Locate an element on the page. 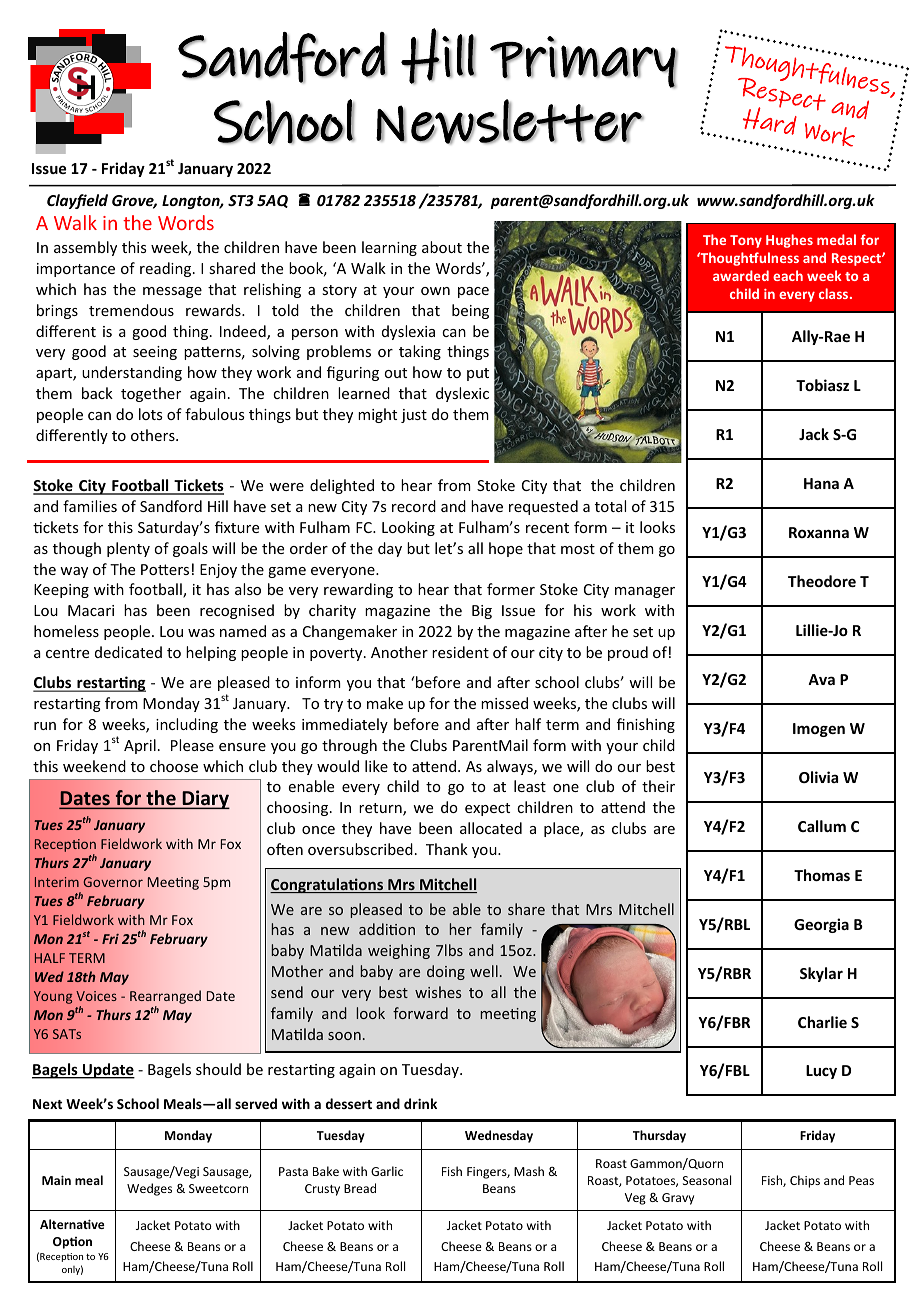  Rearranged is located at coordinates (165, 997).
